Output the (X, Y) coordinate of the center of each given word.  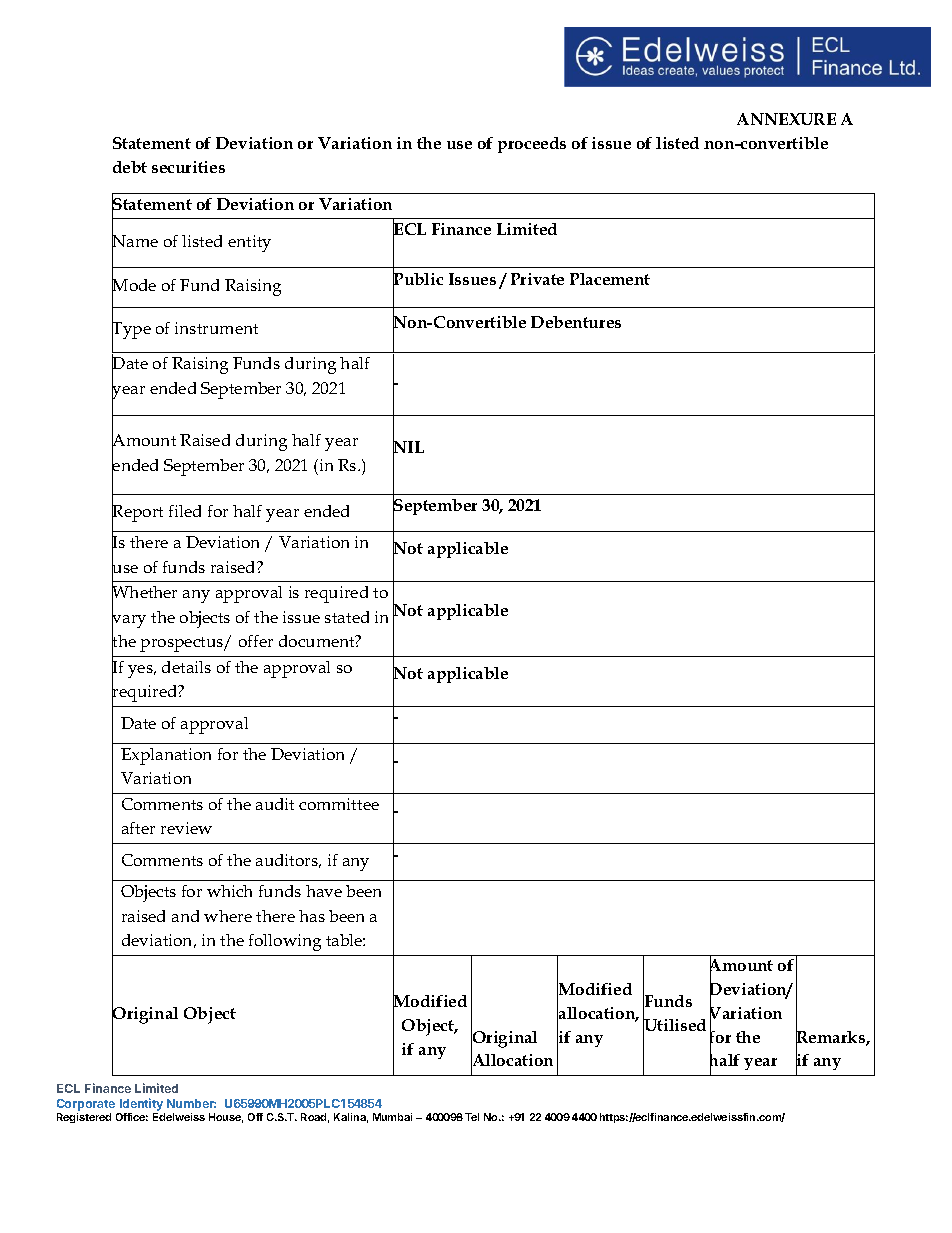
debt (130, 167)
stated (347, 617)
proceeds (532, 145)
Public (418, 279)
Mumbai (392, 1117)
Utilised (674, 1025)
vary (129, 621)
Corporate (86, 1105)
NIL (408, 447)
